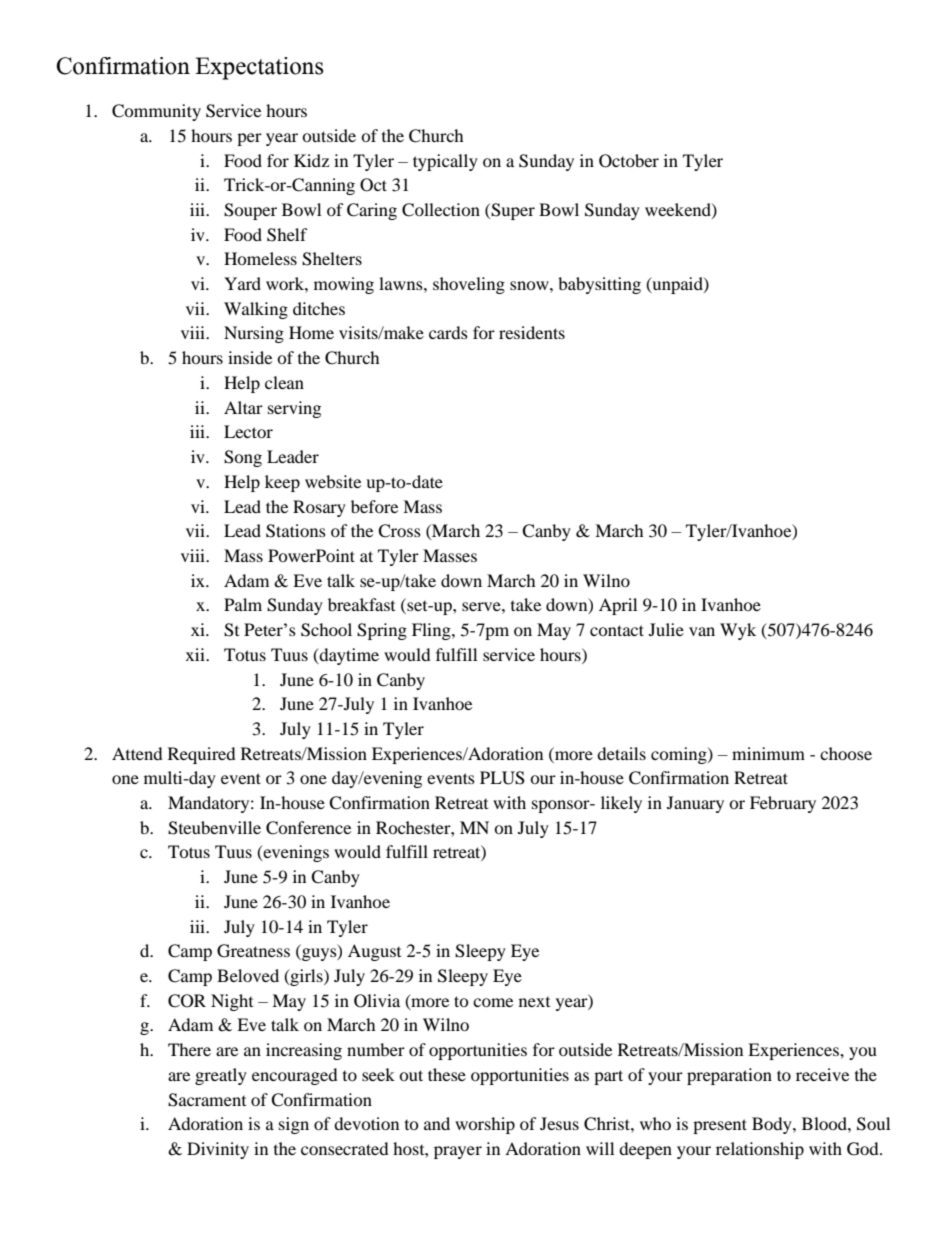  What do you see at coordinates (532, 332) in the document?
I see `residents` at bounding box center [532, 332].
